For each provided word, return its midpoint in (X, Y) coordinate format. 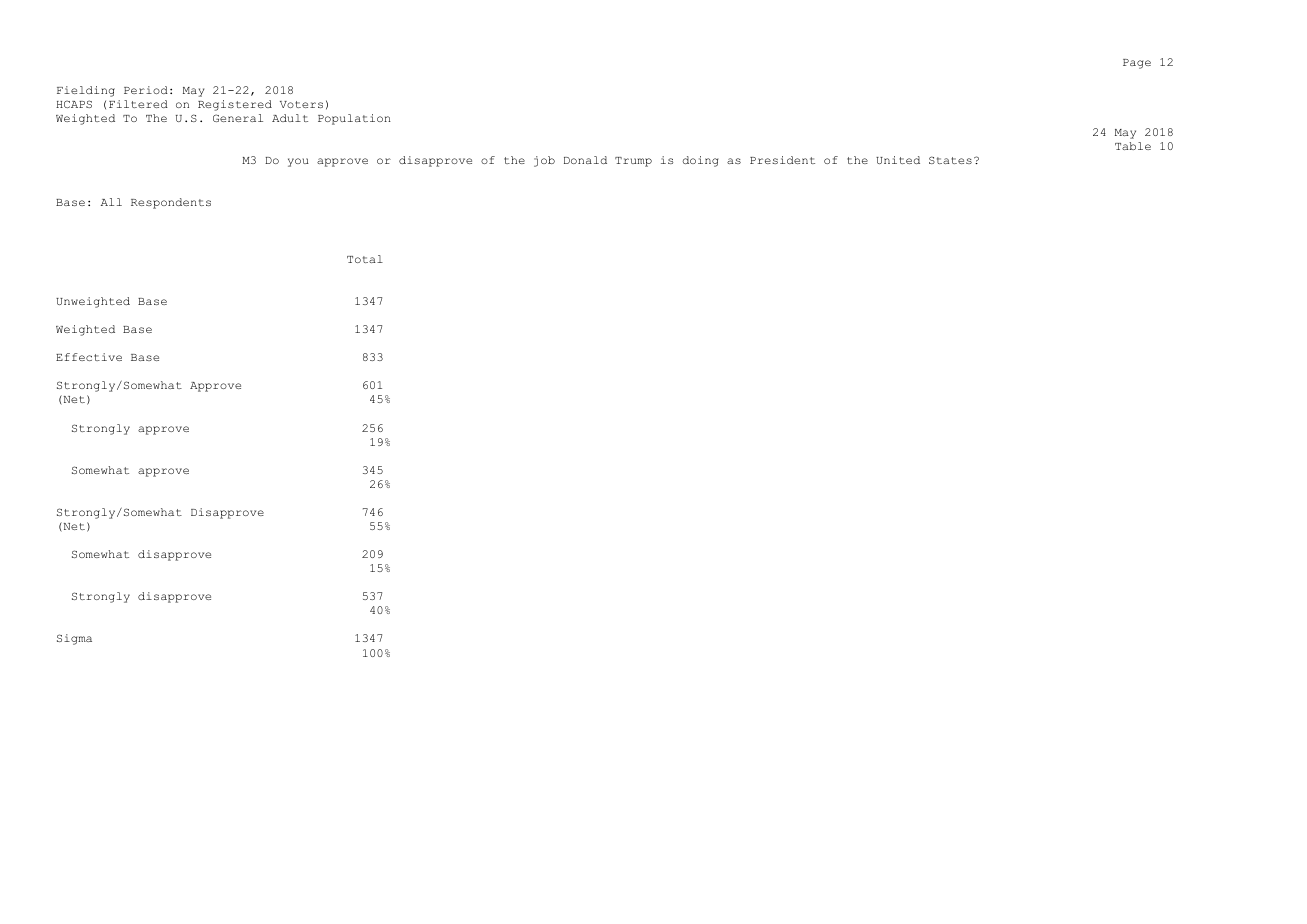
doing (700, 161)
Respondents (171, 203)
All (111, 202)
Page (1137, 64)
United (898, 160)
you (298, 162)
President (782, 160)
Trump (633, 162)
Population (354, 119)
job (544, 161)
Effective (89, 357)
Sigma (74, 639)
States (950, 160)
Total (365, 259)
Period (146, 90)
